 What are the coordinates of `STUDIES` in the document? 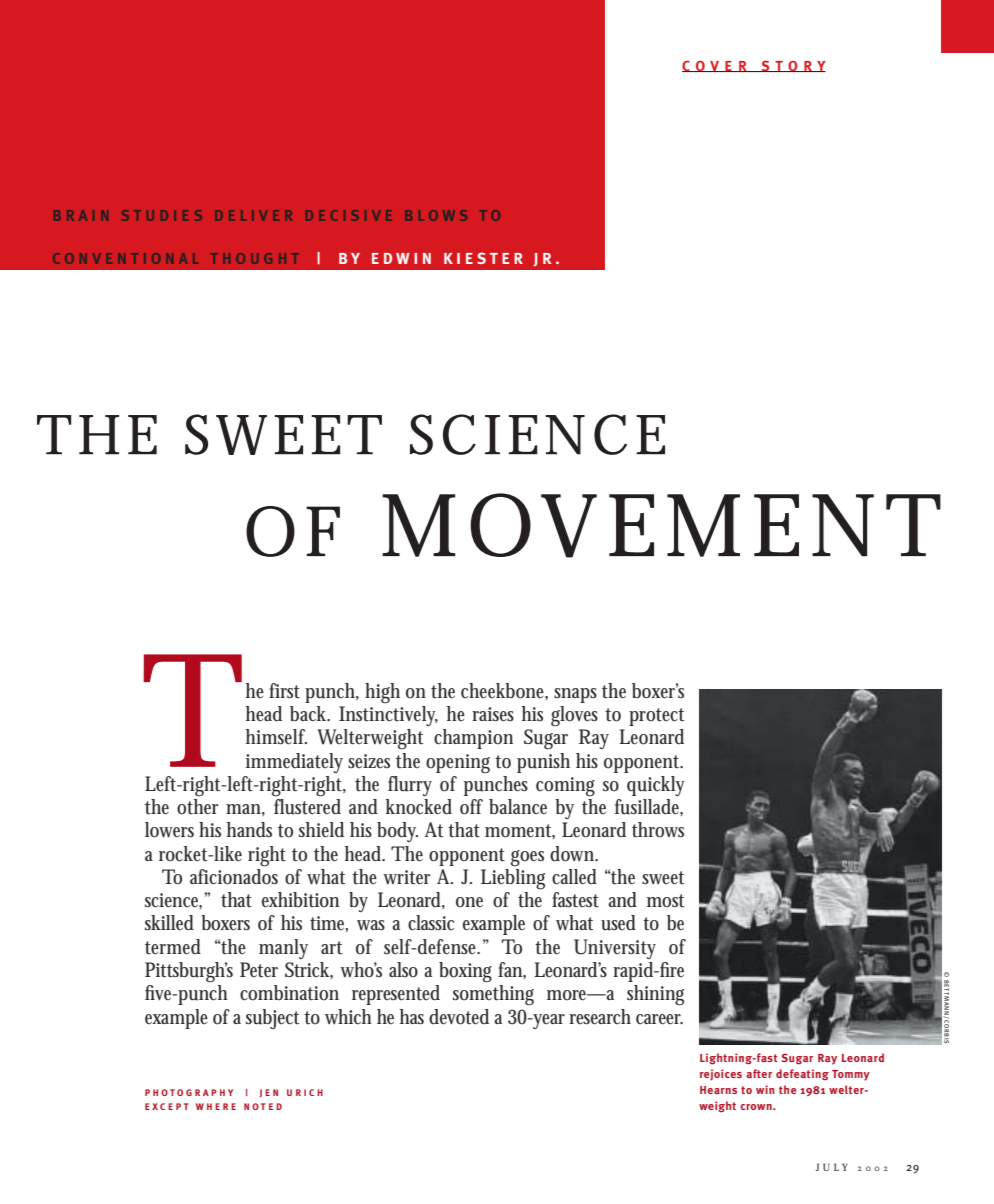 It's located at (162, 215).
